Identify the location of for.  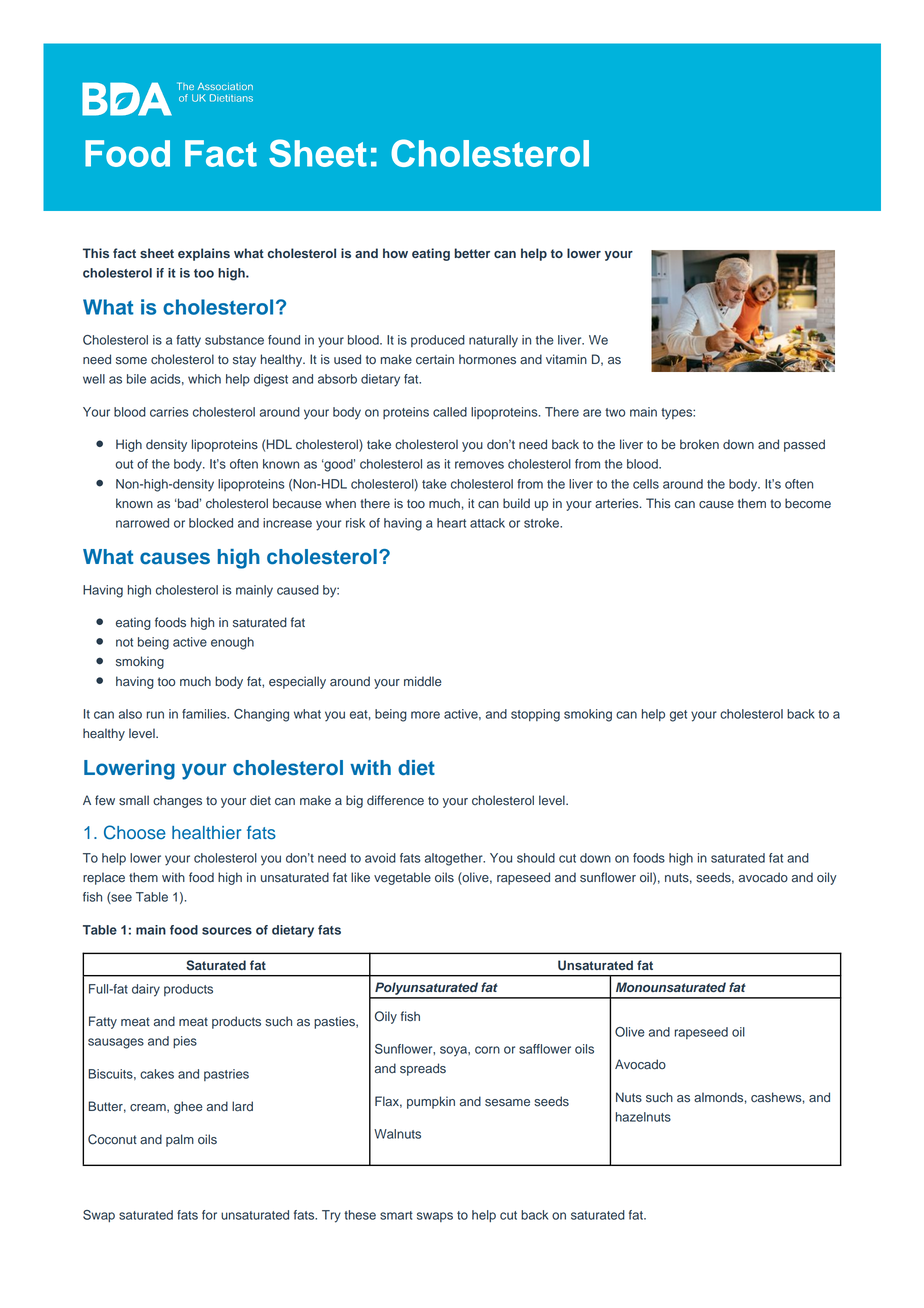
(209, 1215).
